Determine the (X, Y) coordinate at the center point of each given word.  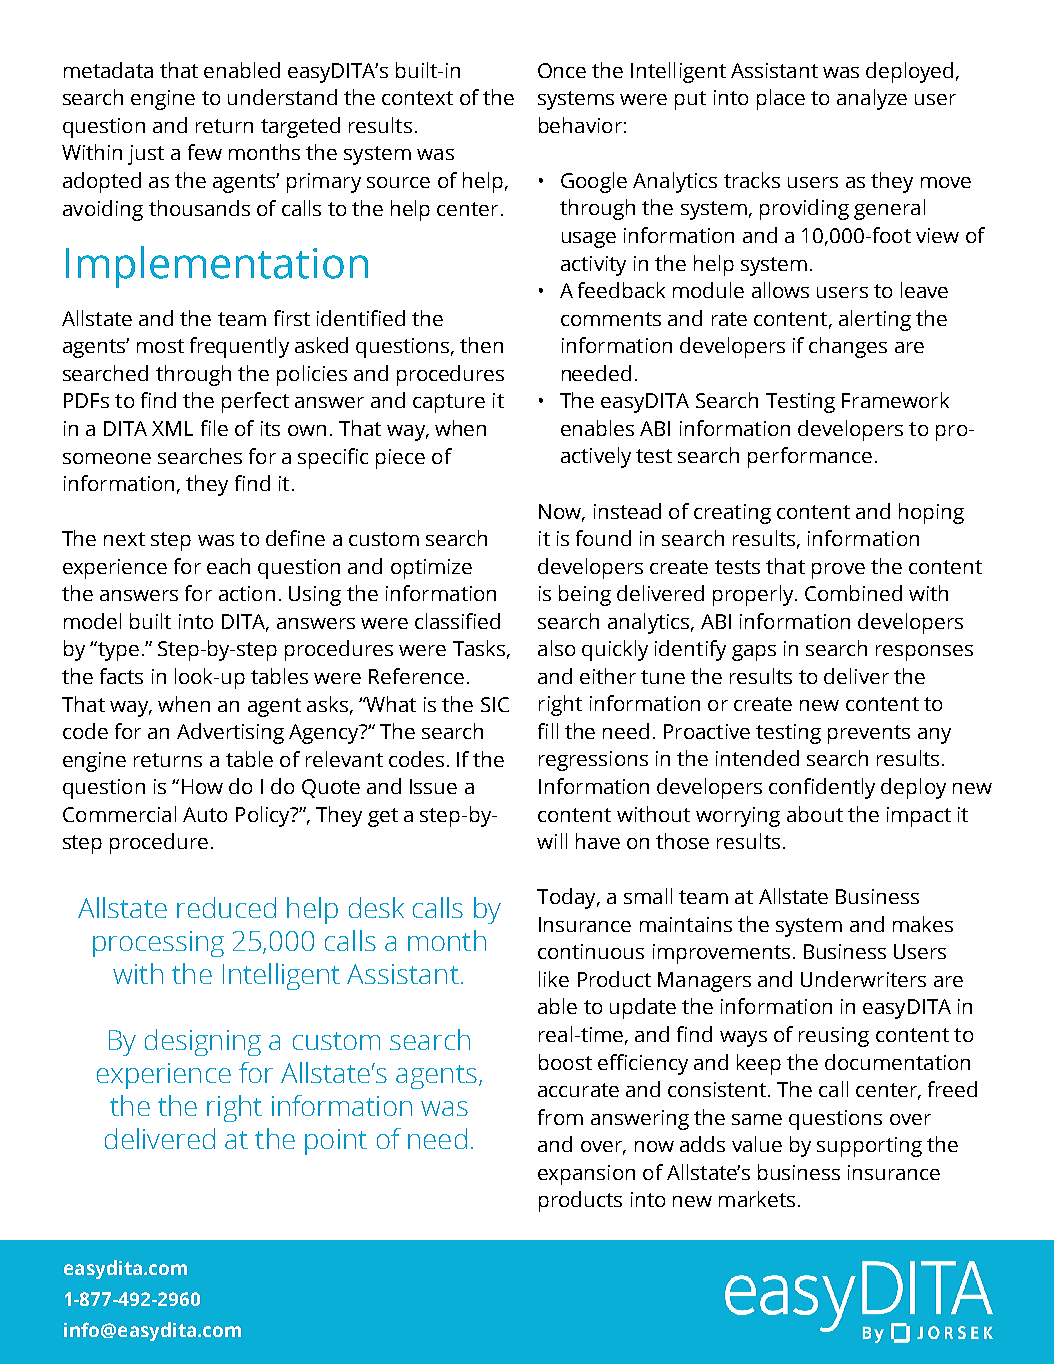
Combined (853, 593)
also (556, 648)
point (336, 1142)
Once (562, 70)
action (247, 593)
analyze (872, 99)
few (205, 152)
